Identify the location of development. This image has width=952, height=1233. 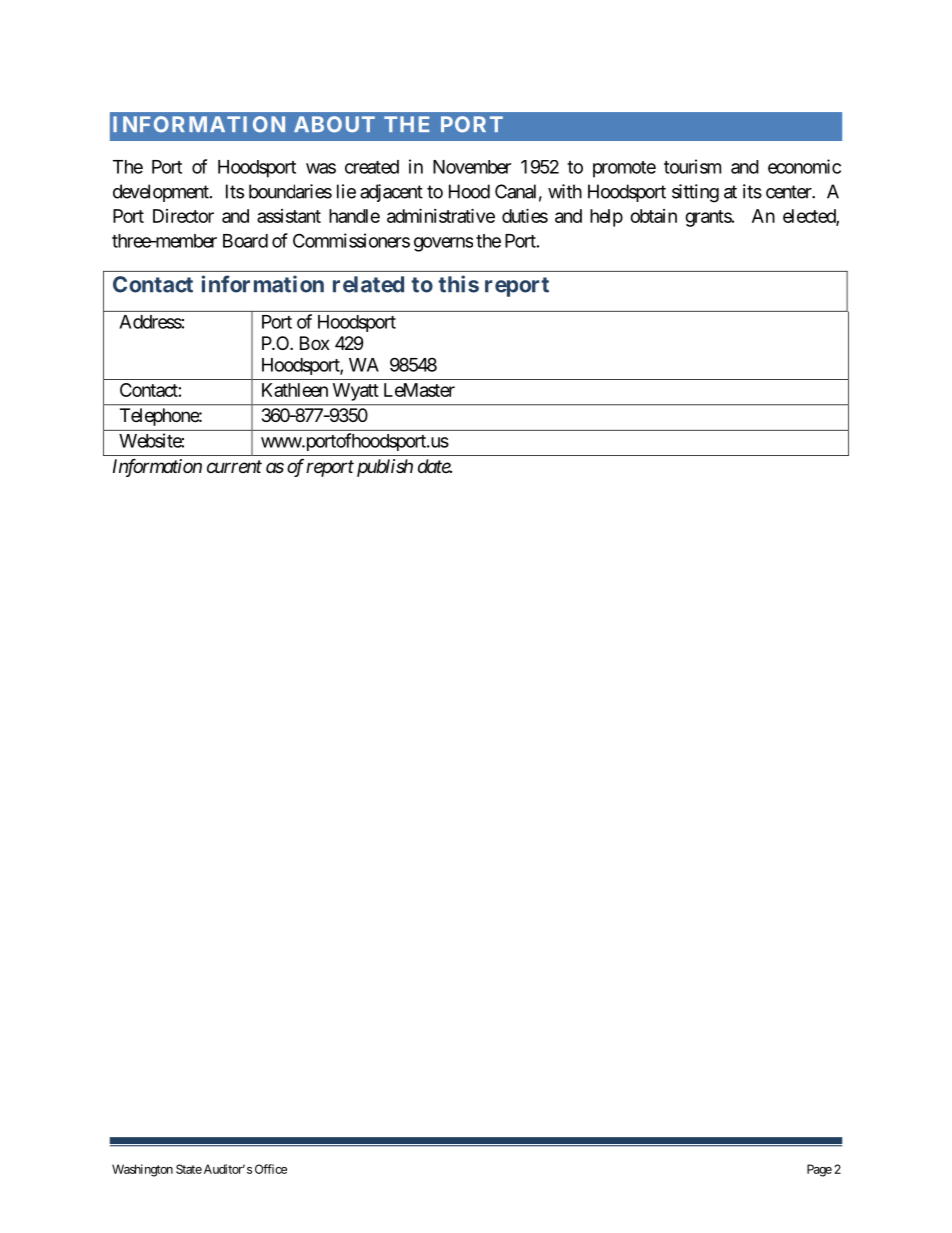
(162, 193).
